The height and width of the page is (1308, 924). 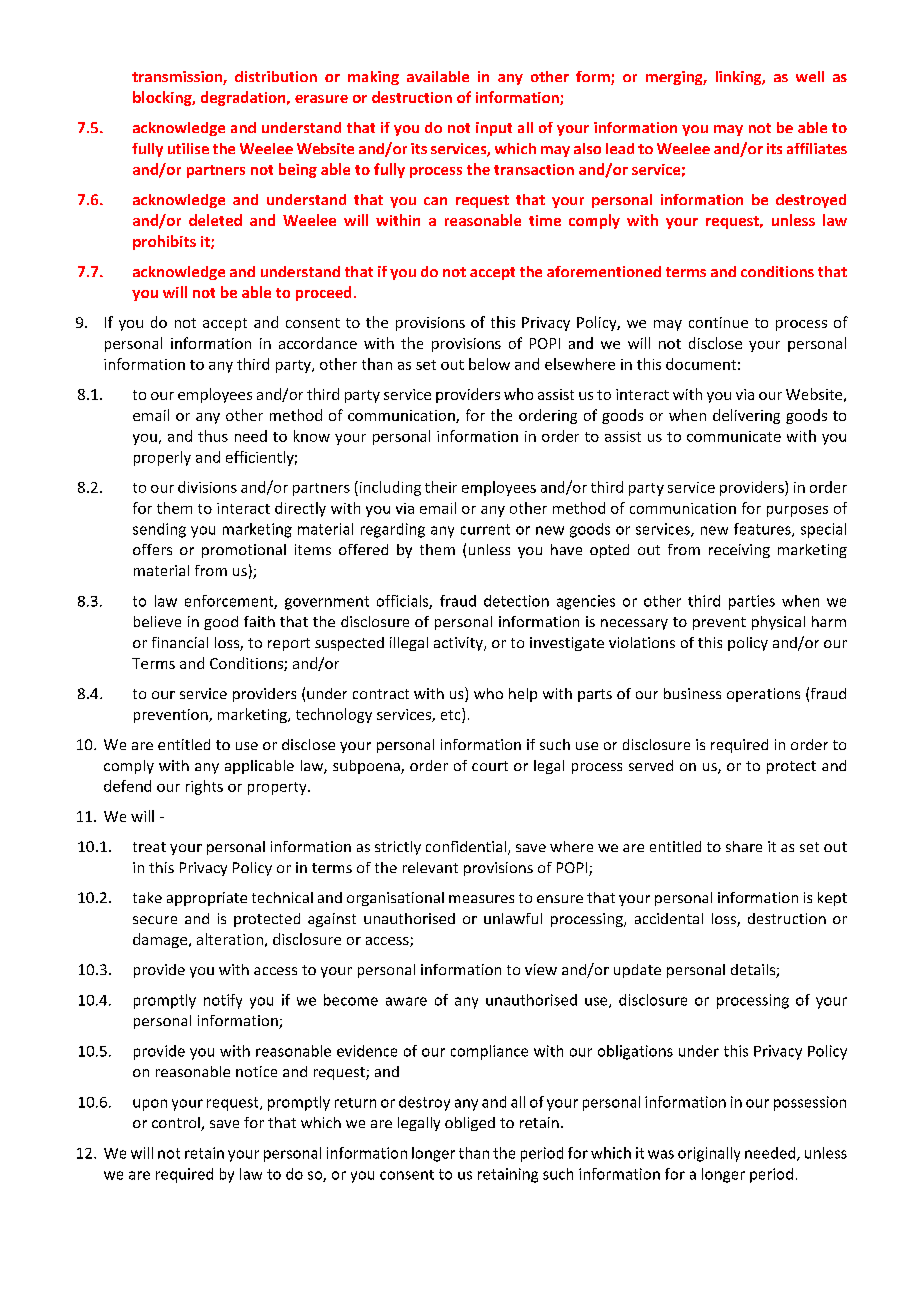 I want to click on control, so click(x=177, y=1124).
